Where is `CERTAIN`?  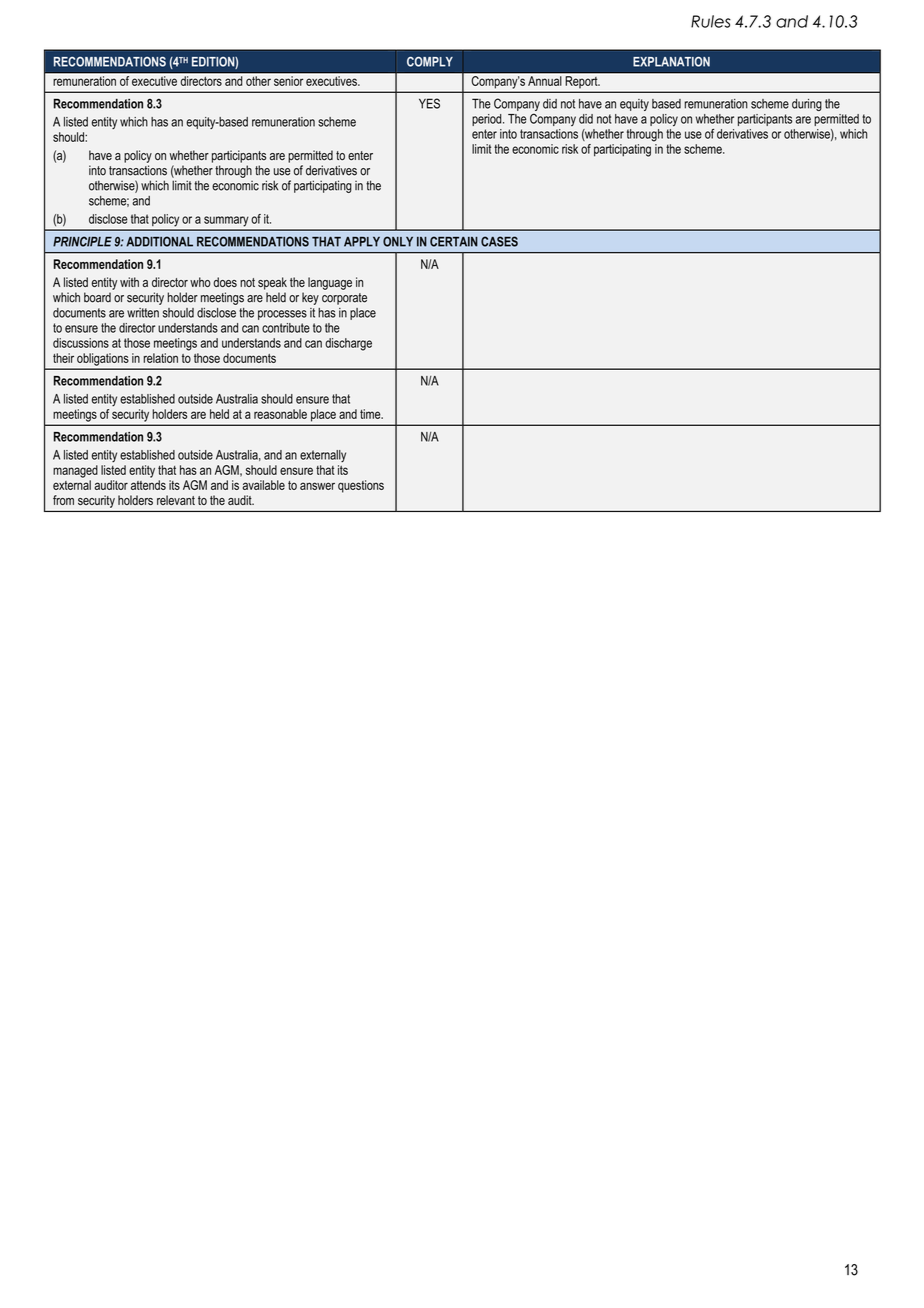 CERTAIN is located at coordinates (454, 241).
